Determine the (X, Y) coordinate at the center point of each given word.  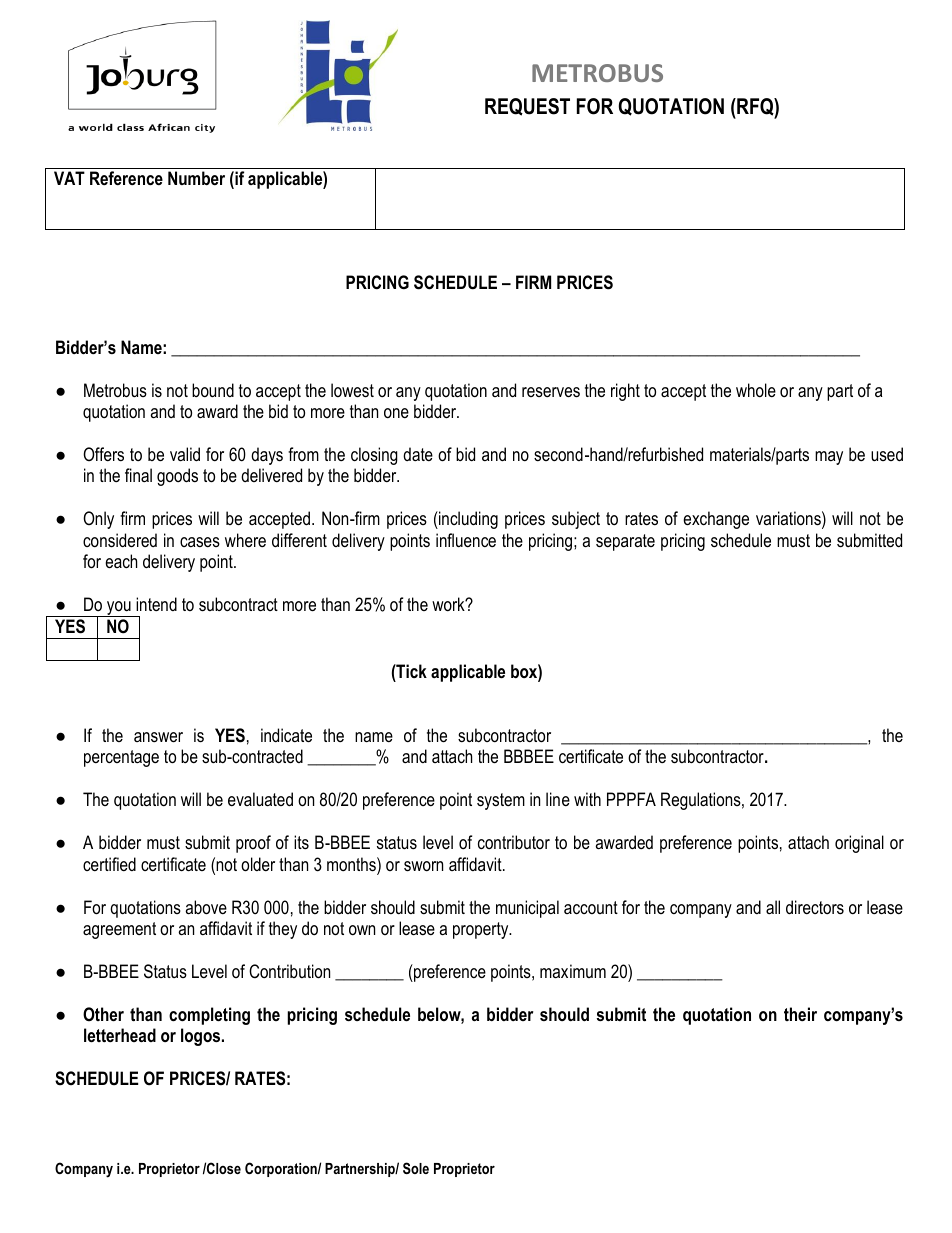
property (482, 930)
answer (158, 737)
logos (202, 1037)
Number (196, 178)
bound (213, 390)
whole (756, 390)
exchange (716, 520)
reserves (551, 392)
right (625, 392)
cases (200, 542)
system (501, 801)
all (773, 907)
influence (466, 540)
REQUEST (527, 107)
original (859, 844)
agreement (119, 930)
